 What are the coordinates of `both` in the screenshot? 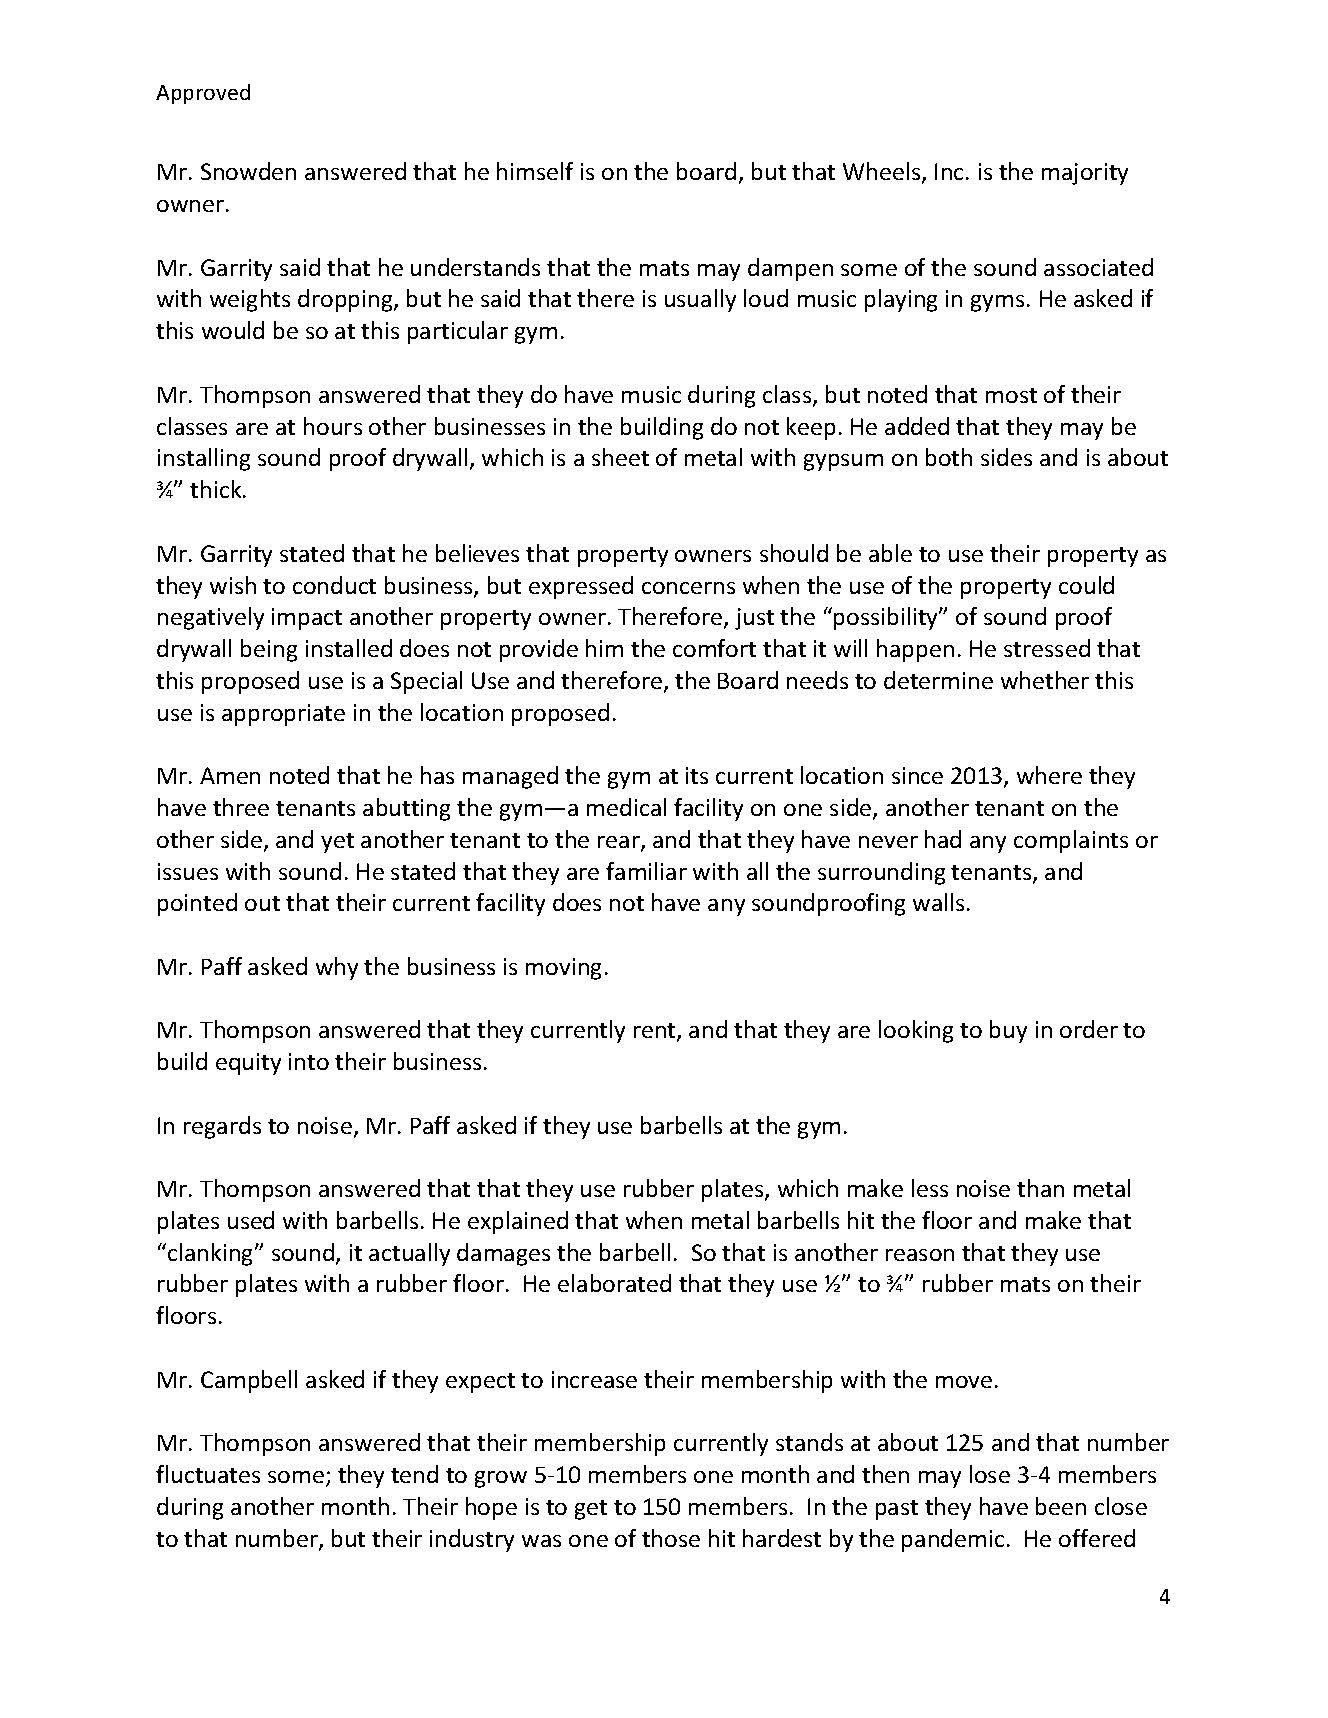 It's located at (949, 457).
